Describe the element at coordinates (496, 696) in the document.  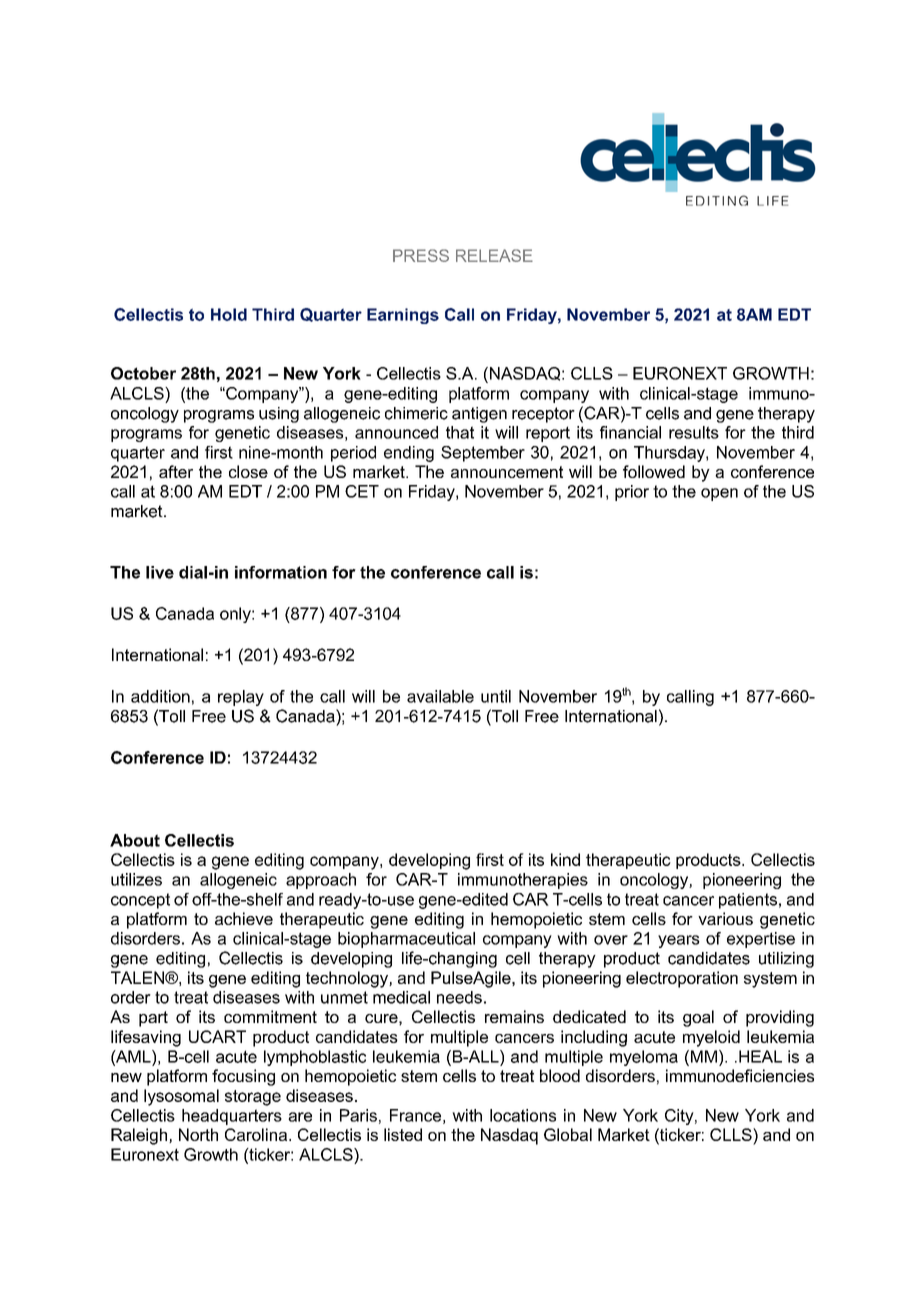
I see `until` at that location.
